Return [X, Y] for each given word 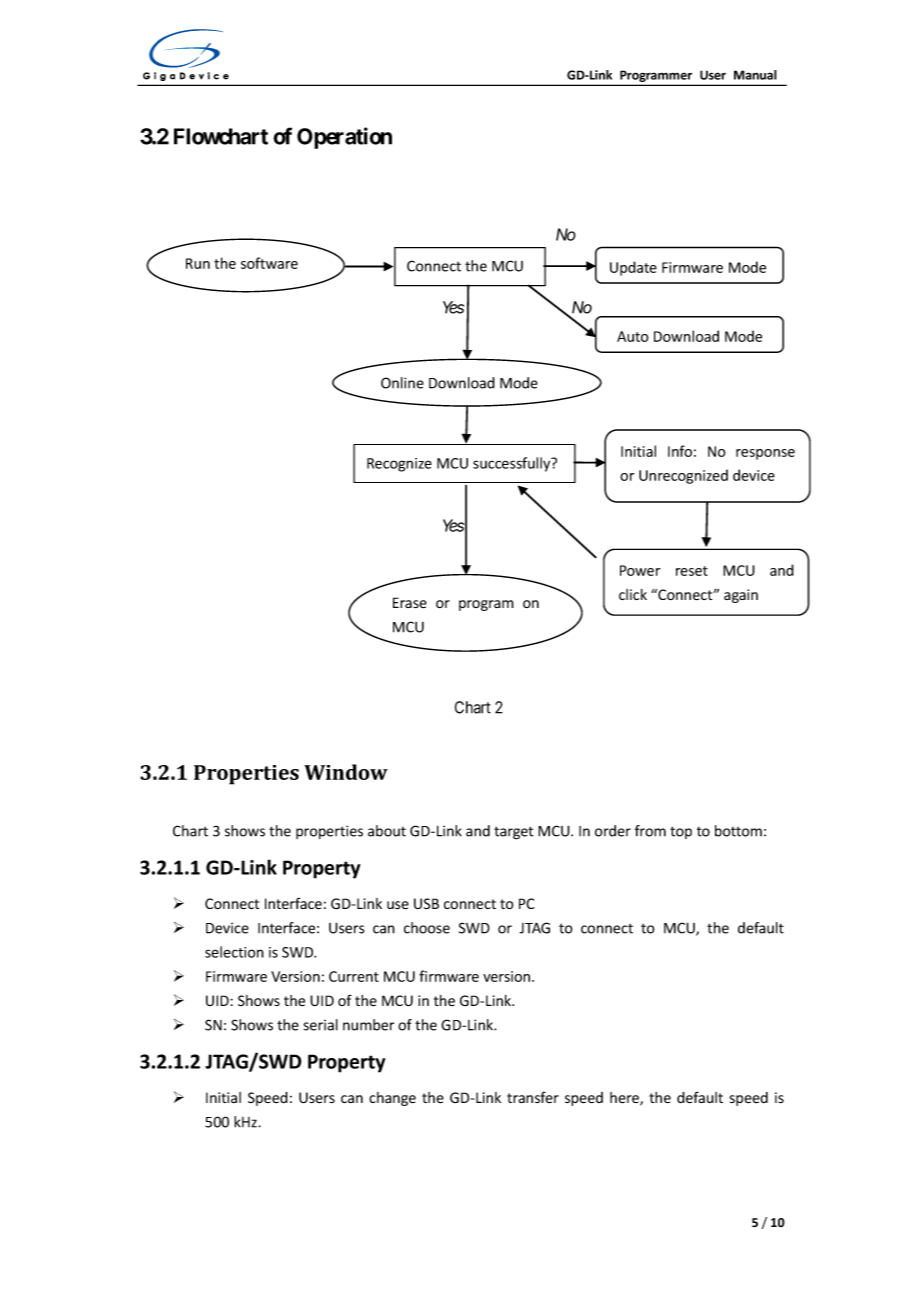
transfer [533, 1098]
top [681, 832]
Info [680, 451]
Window [346, 772]
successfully [513, 464]
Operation [344, 138]
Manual [755, 75]
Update [633, 268]
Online [402, 383]
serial [321, 1025]
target [514, 833]
